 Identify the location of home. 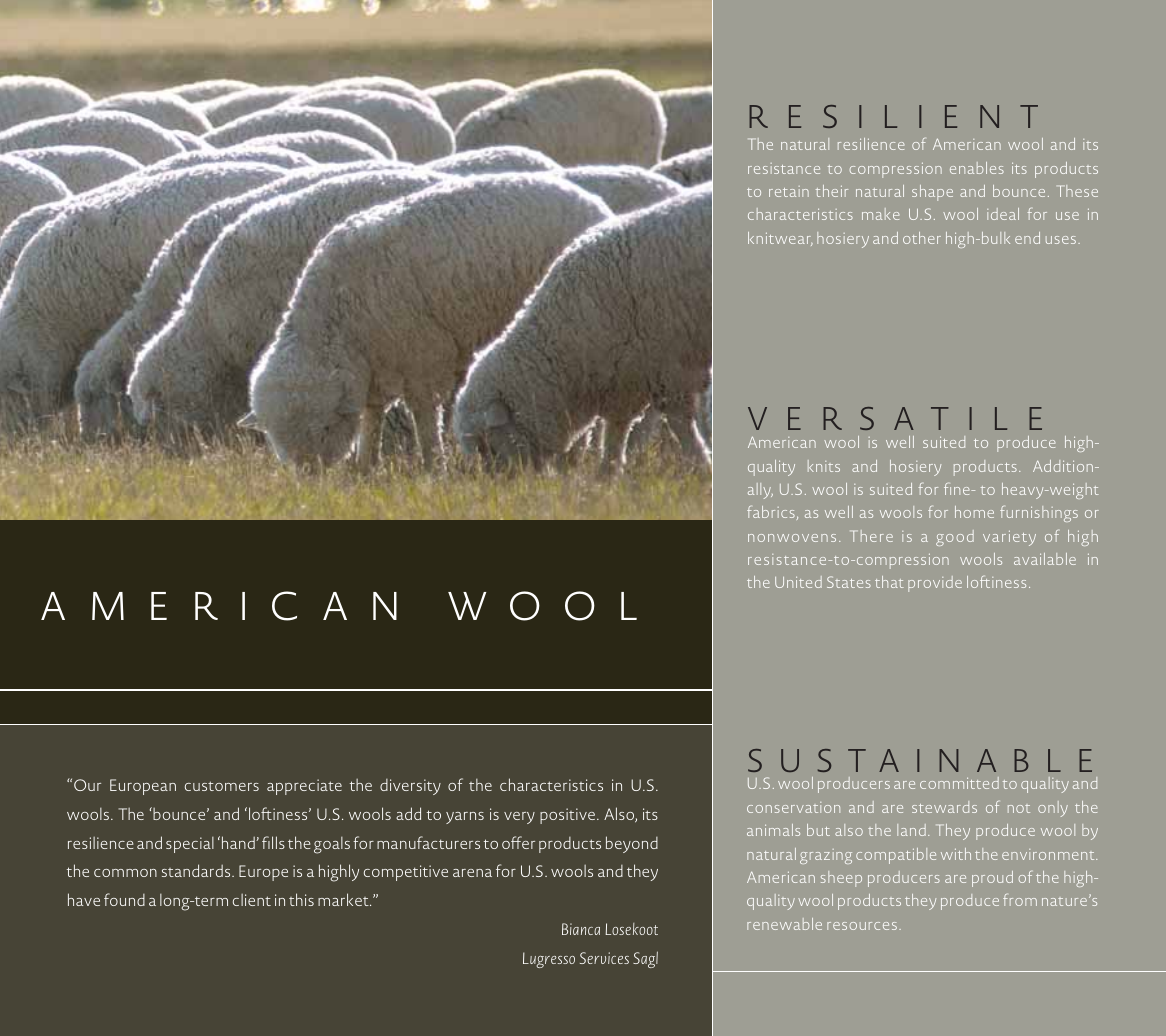
(974, 512).
